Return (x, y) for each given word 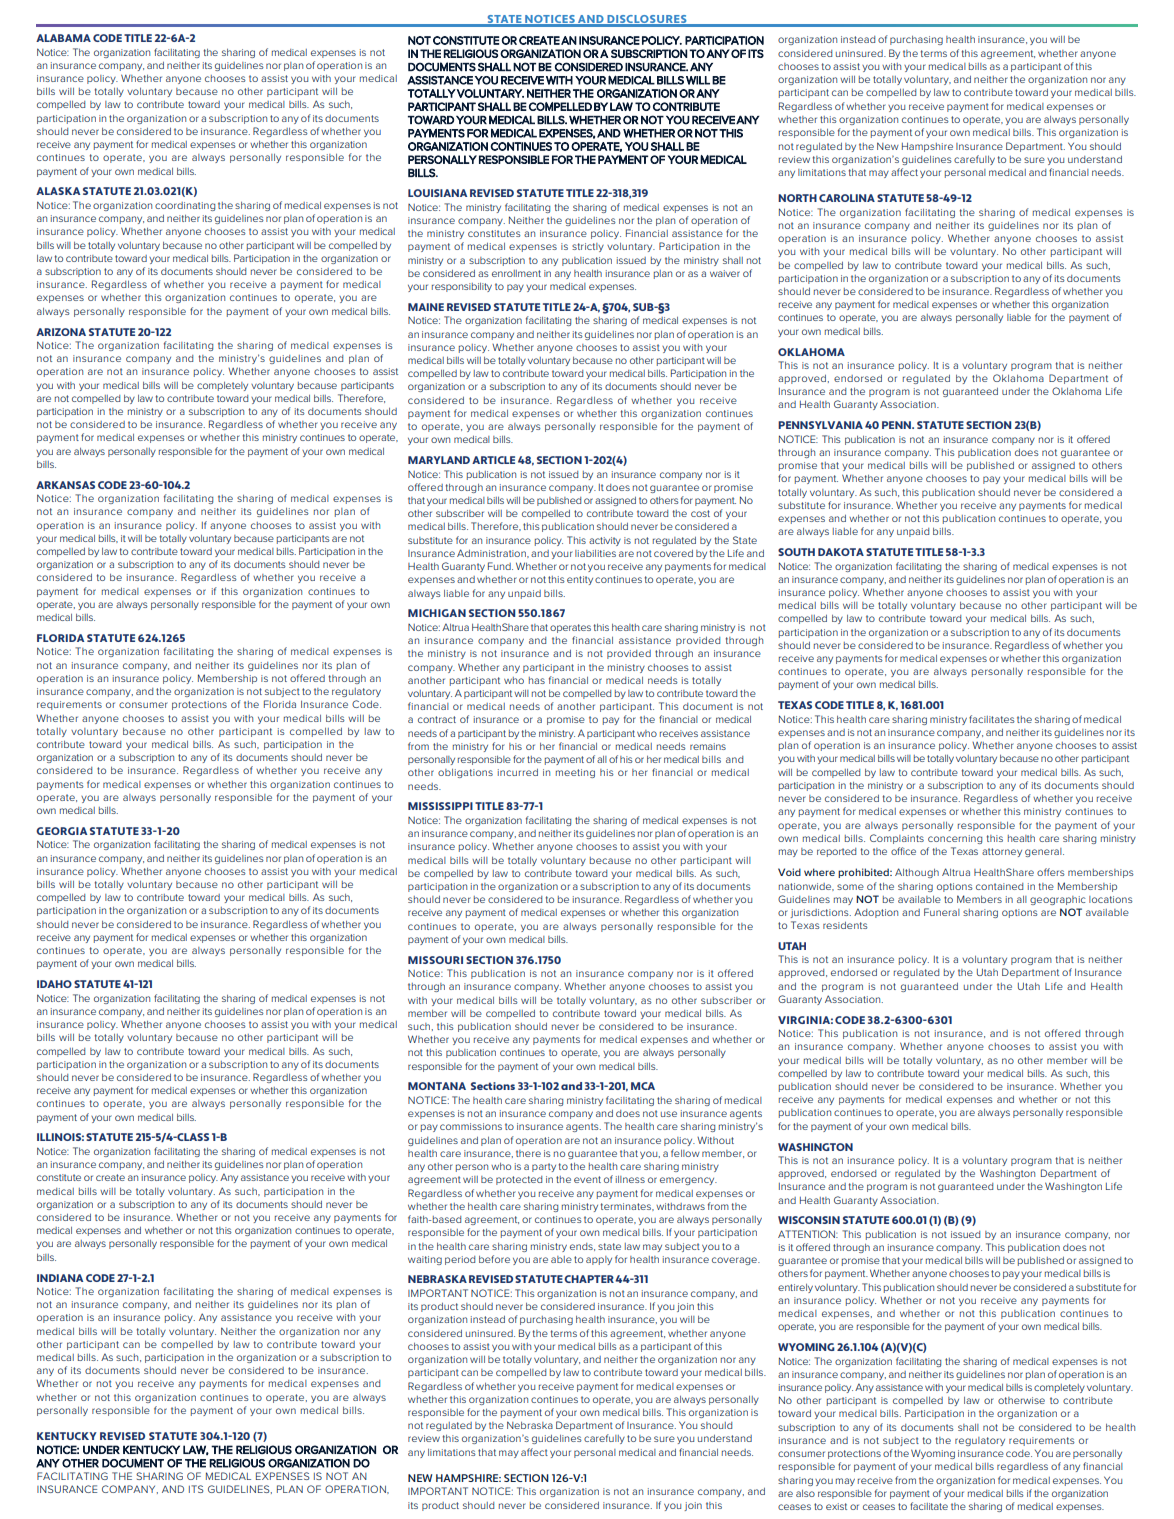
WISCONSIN (809, 1220)
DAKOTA (841, 552)
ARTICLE (493, 460)
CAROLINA (847, 198)
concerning (955, 839)
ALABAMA (63, 38)
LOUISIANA (437, 193)
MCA (643, 1086)
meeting (575, 773)
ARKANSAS (65, 485)
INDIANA (60, 1278)
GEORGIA (61, 831)
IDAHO (54, 984)
